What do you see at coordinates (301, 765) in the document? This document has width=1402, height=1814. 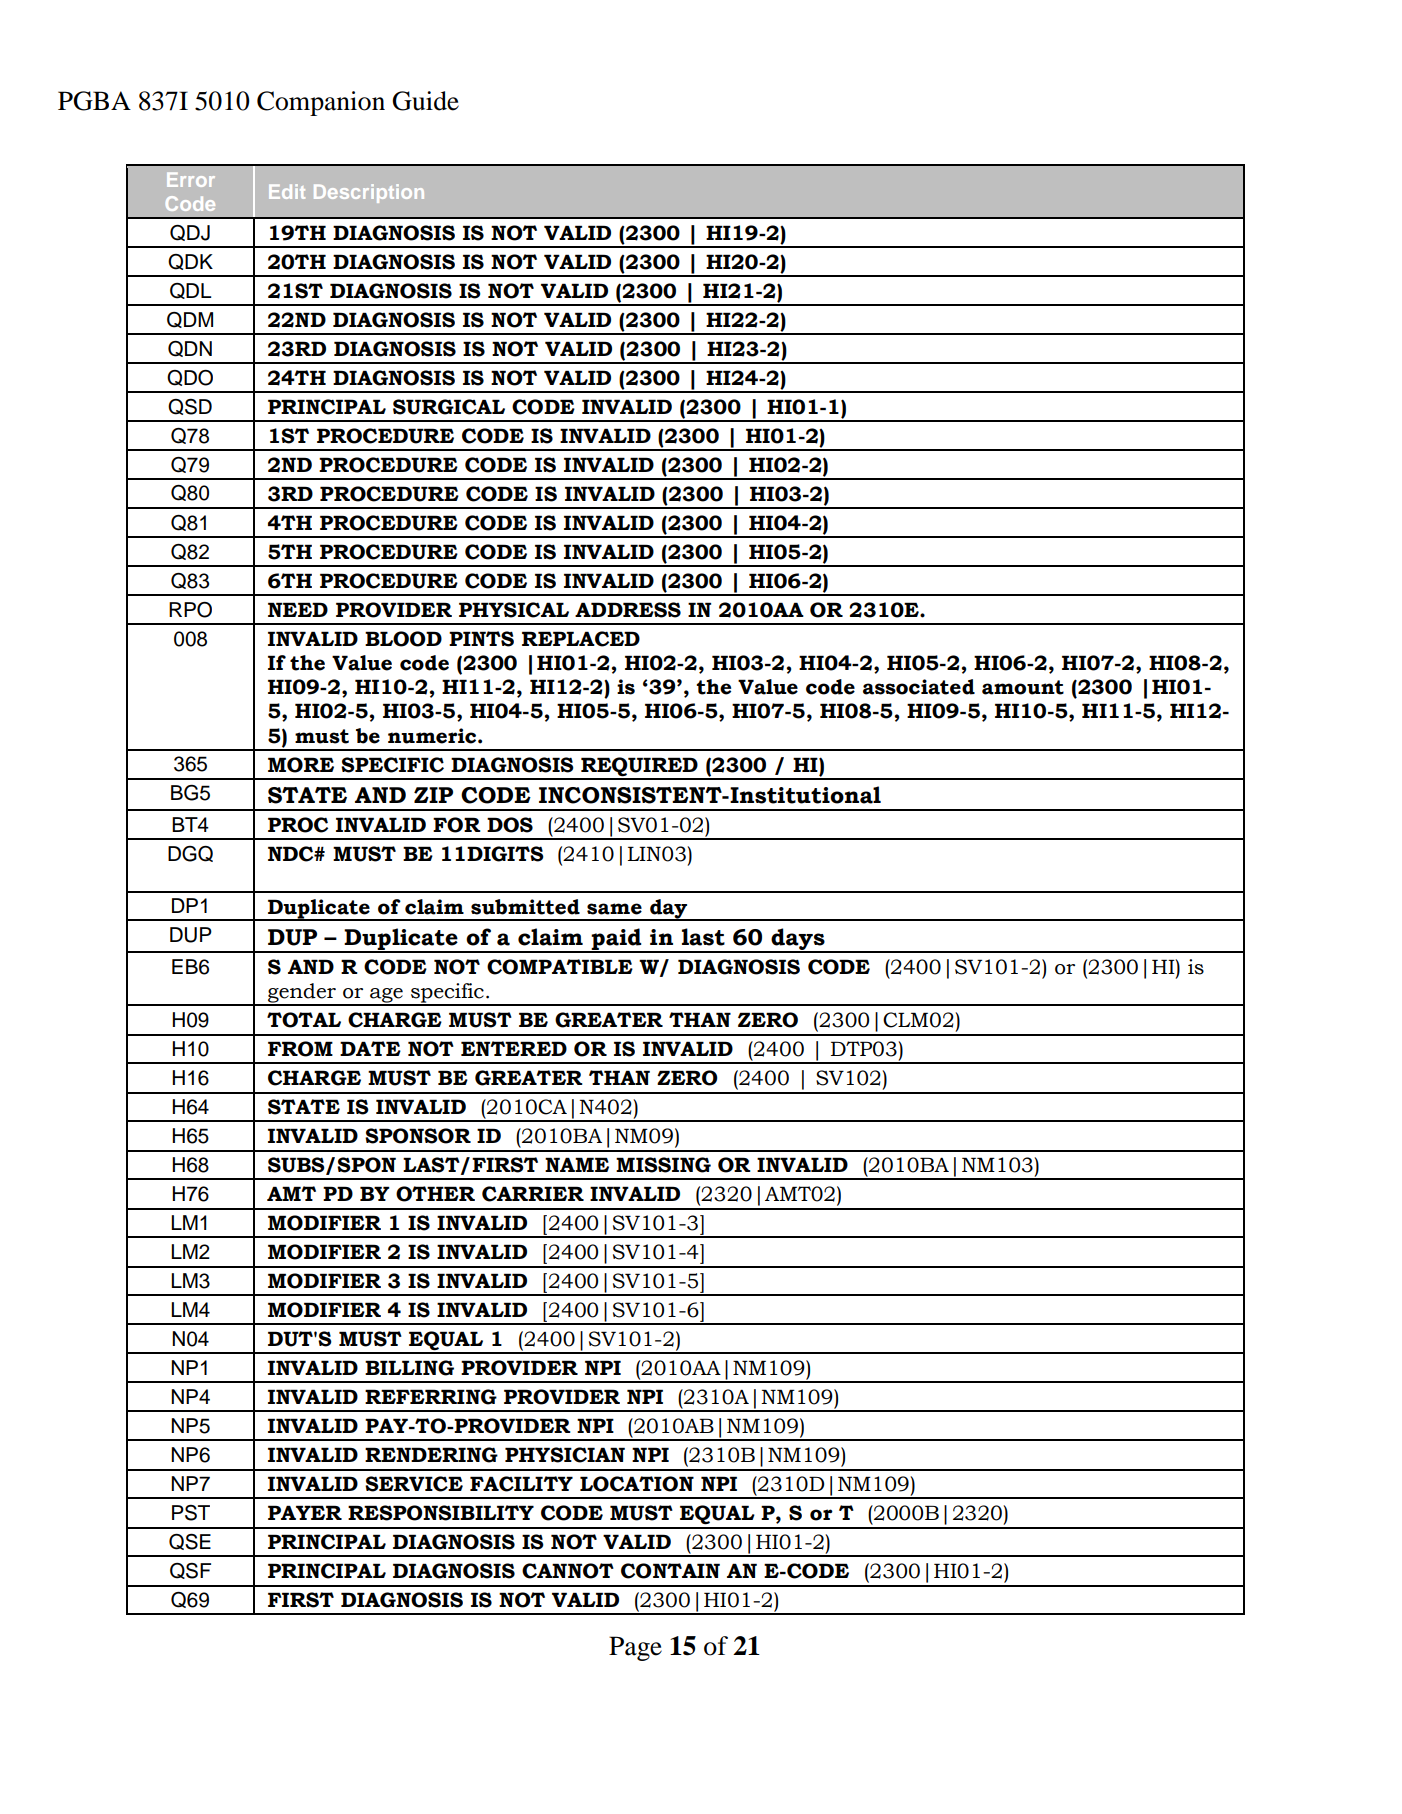 I see `MORE` at bounding box center [301, 765].
